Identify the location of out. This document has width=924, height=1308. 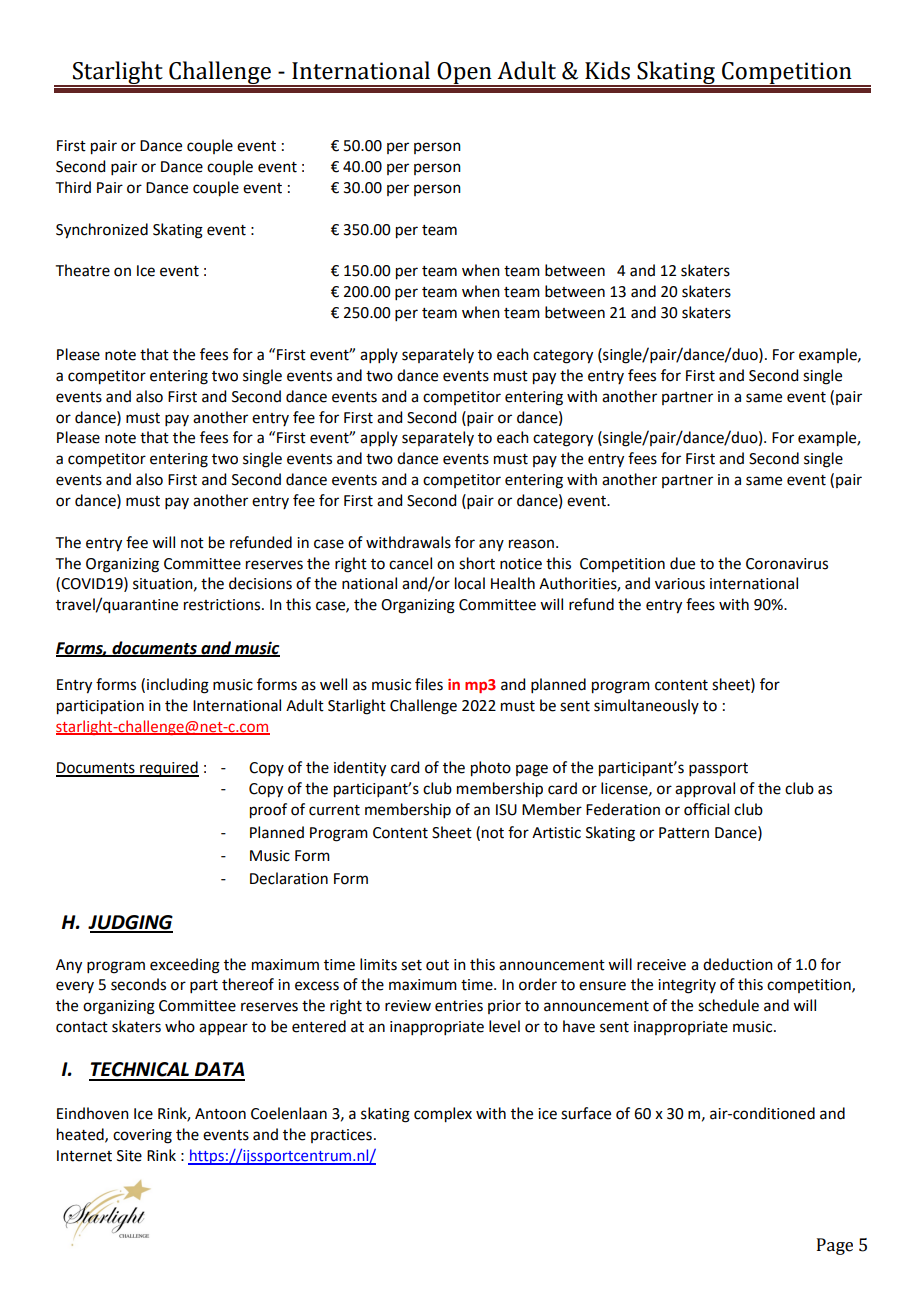
(437, 965).
